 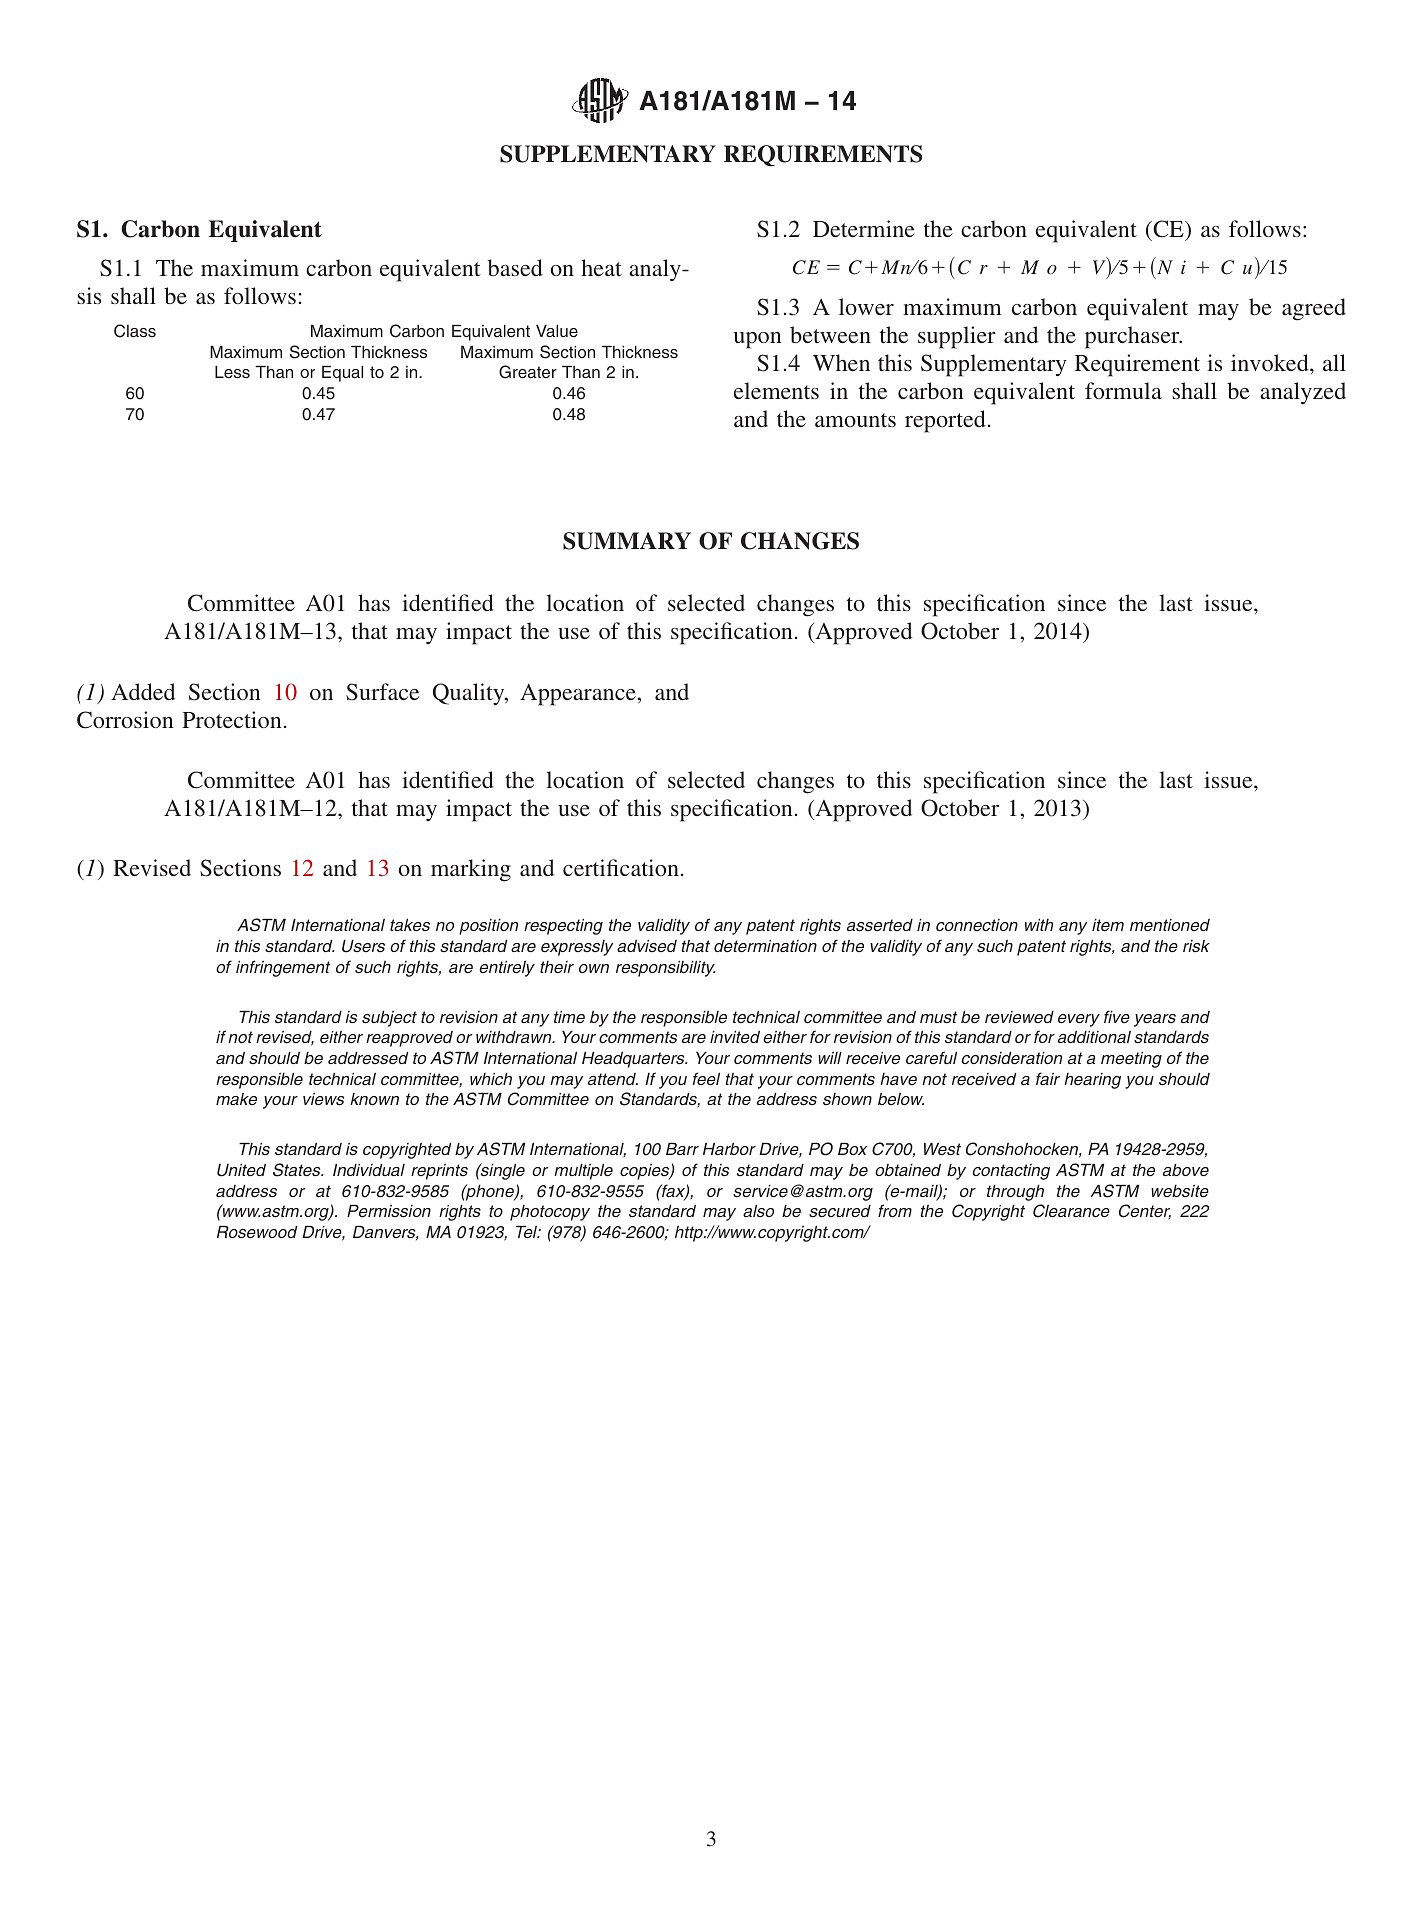 I want to click on agreed, so click(x=1314, y=309).
